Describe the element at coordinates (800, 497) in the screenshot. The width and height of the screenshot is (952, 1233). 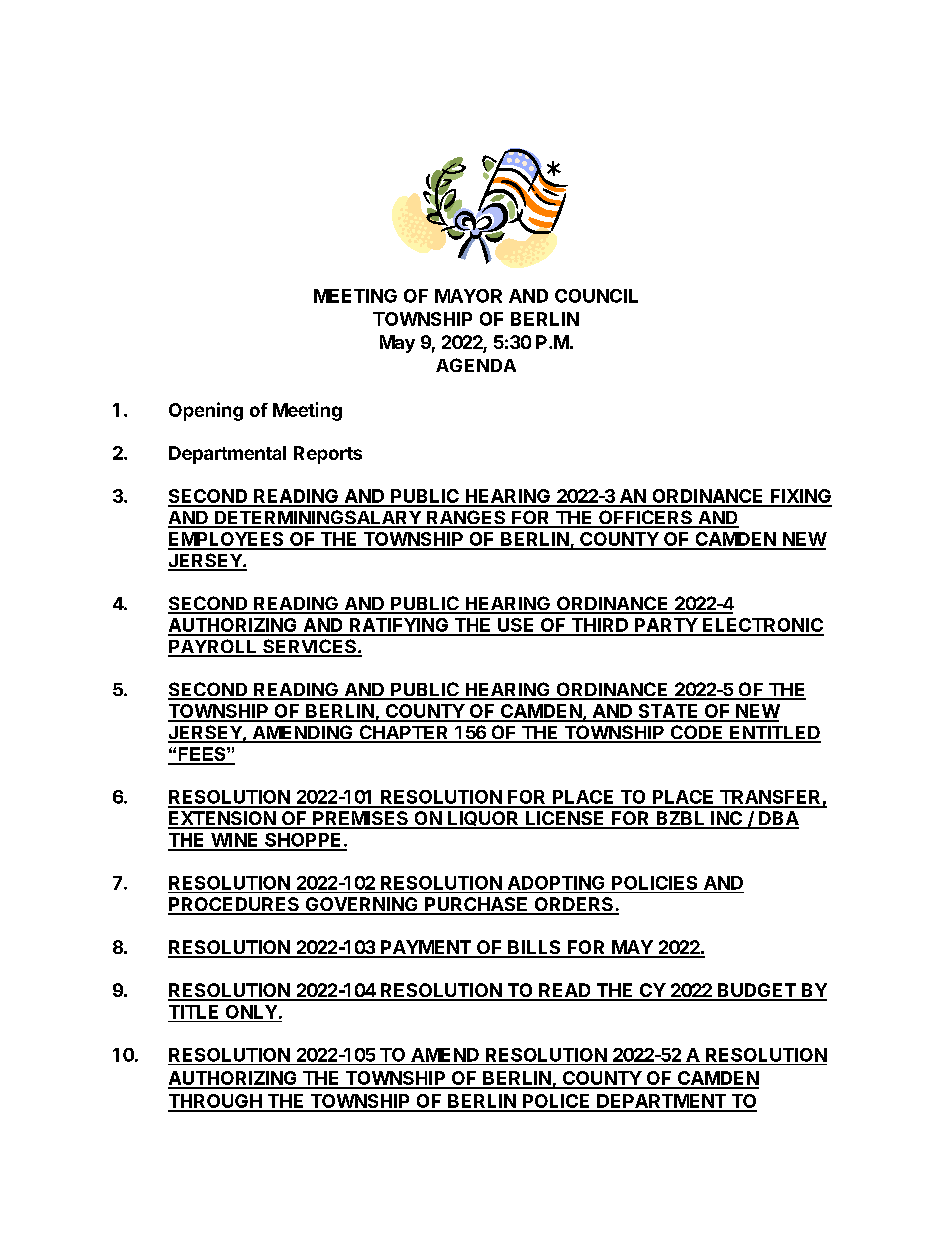
I see `FIXING` at that location.
